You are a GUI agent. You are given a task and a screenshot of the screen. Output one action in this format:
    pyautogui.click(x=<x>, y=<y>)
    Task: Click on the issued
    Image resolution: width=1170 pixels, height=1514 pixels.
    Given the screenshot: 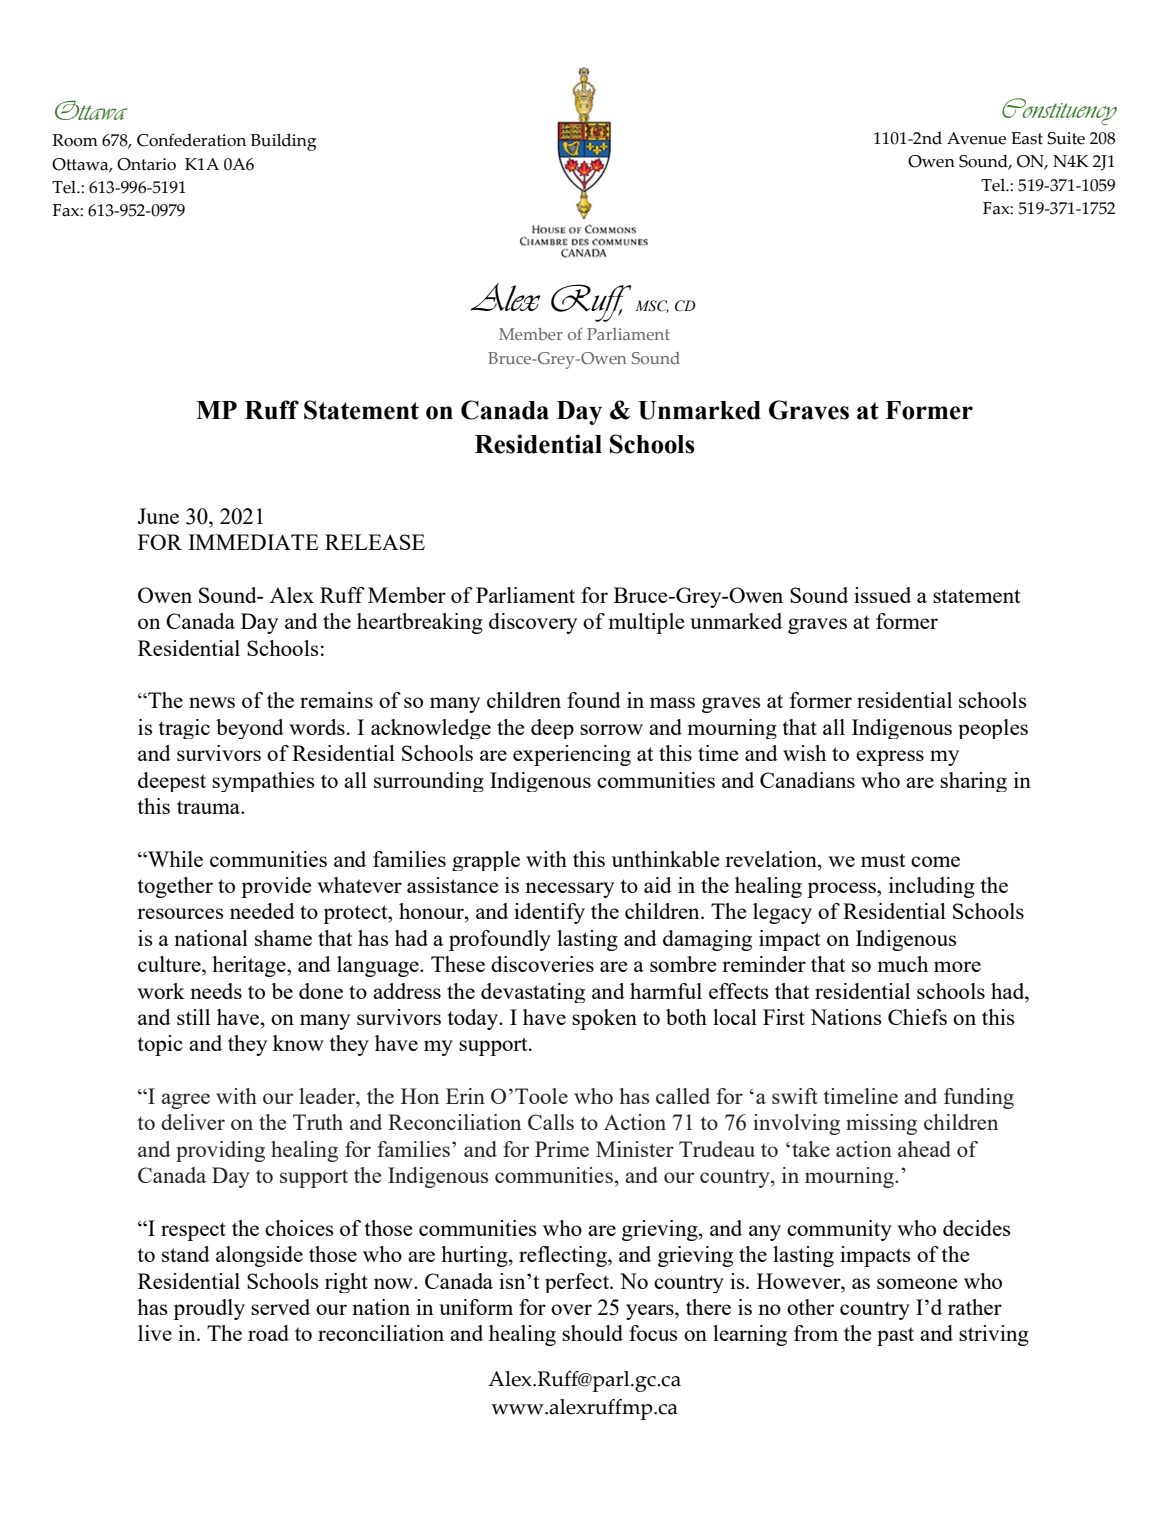 What is the action you would take?
    pyautogui.click(x=882, y=595)
